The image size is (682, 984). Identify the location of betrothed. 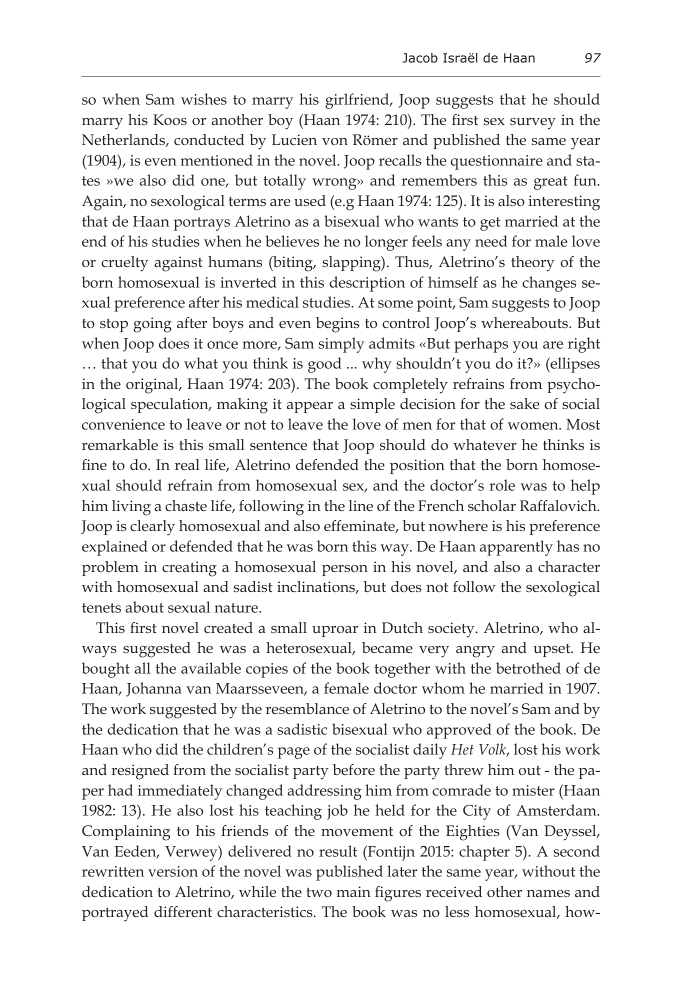
(528, 668).
